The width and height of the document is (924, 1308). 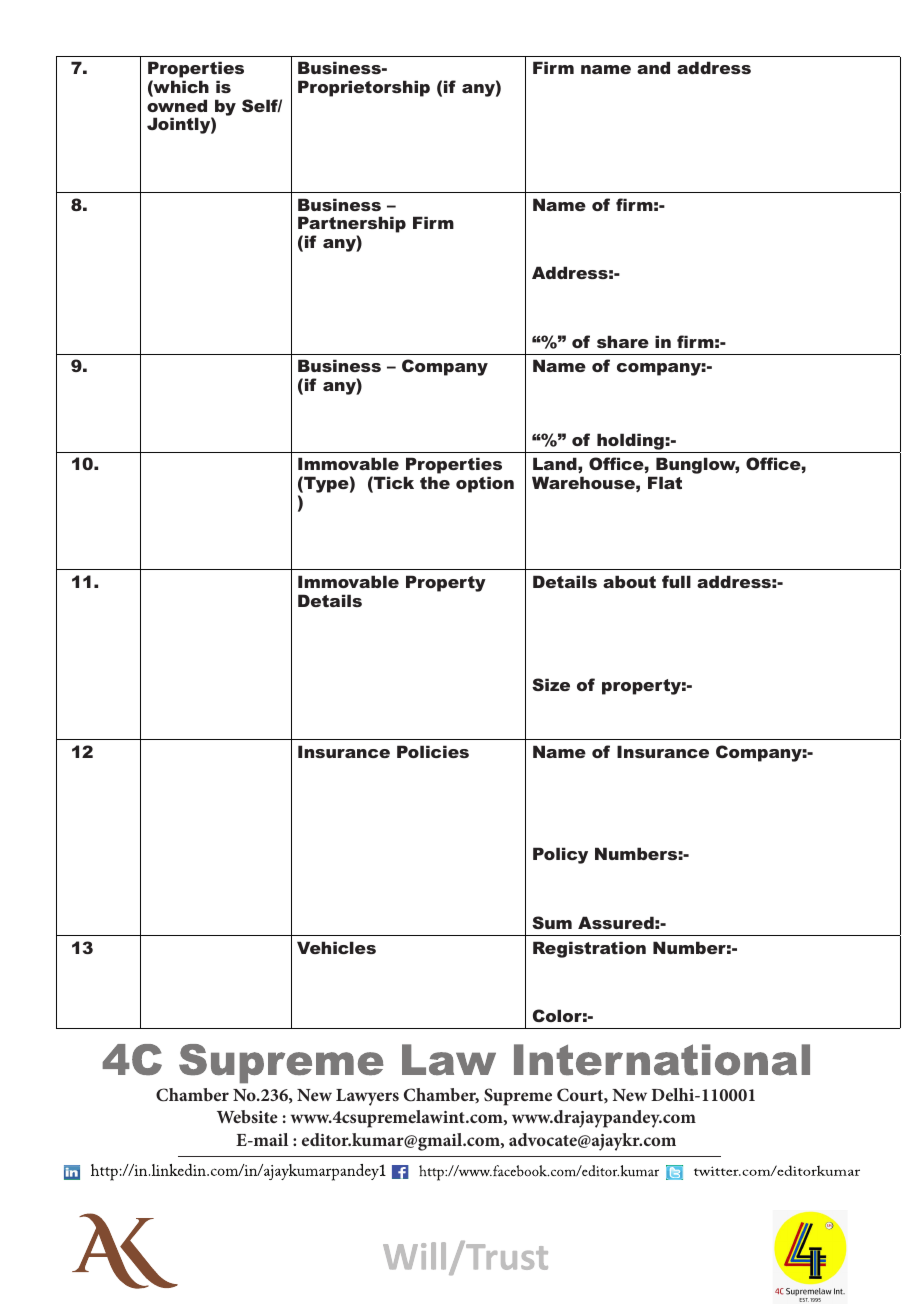 I want to click on Policies, so click(x=433, y=751).
